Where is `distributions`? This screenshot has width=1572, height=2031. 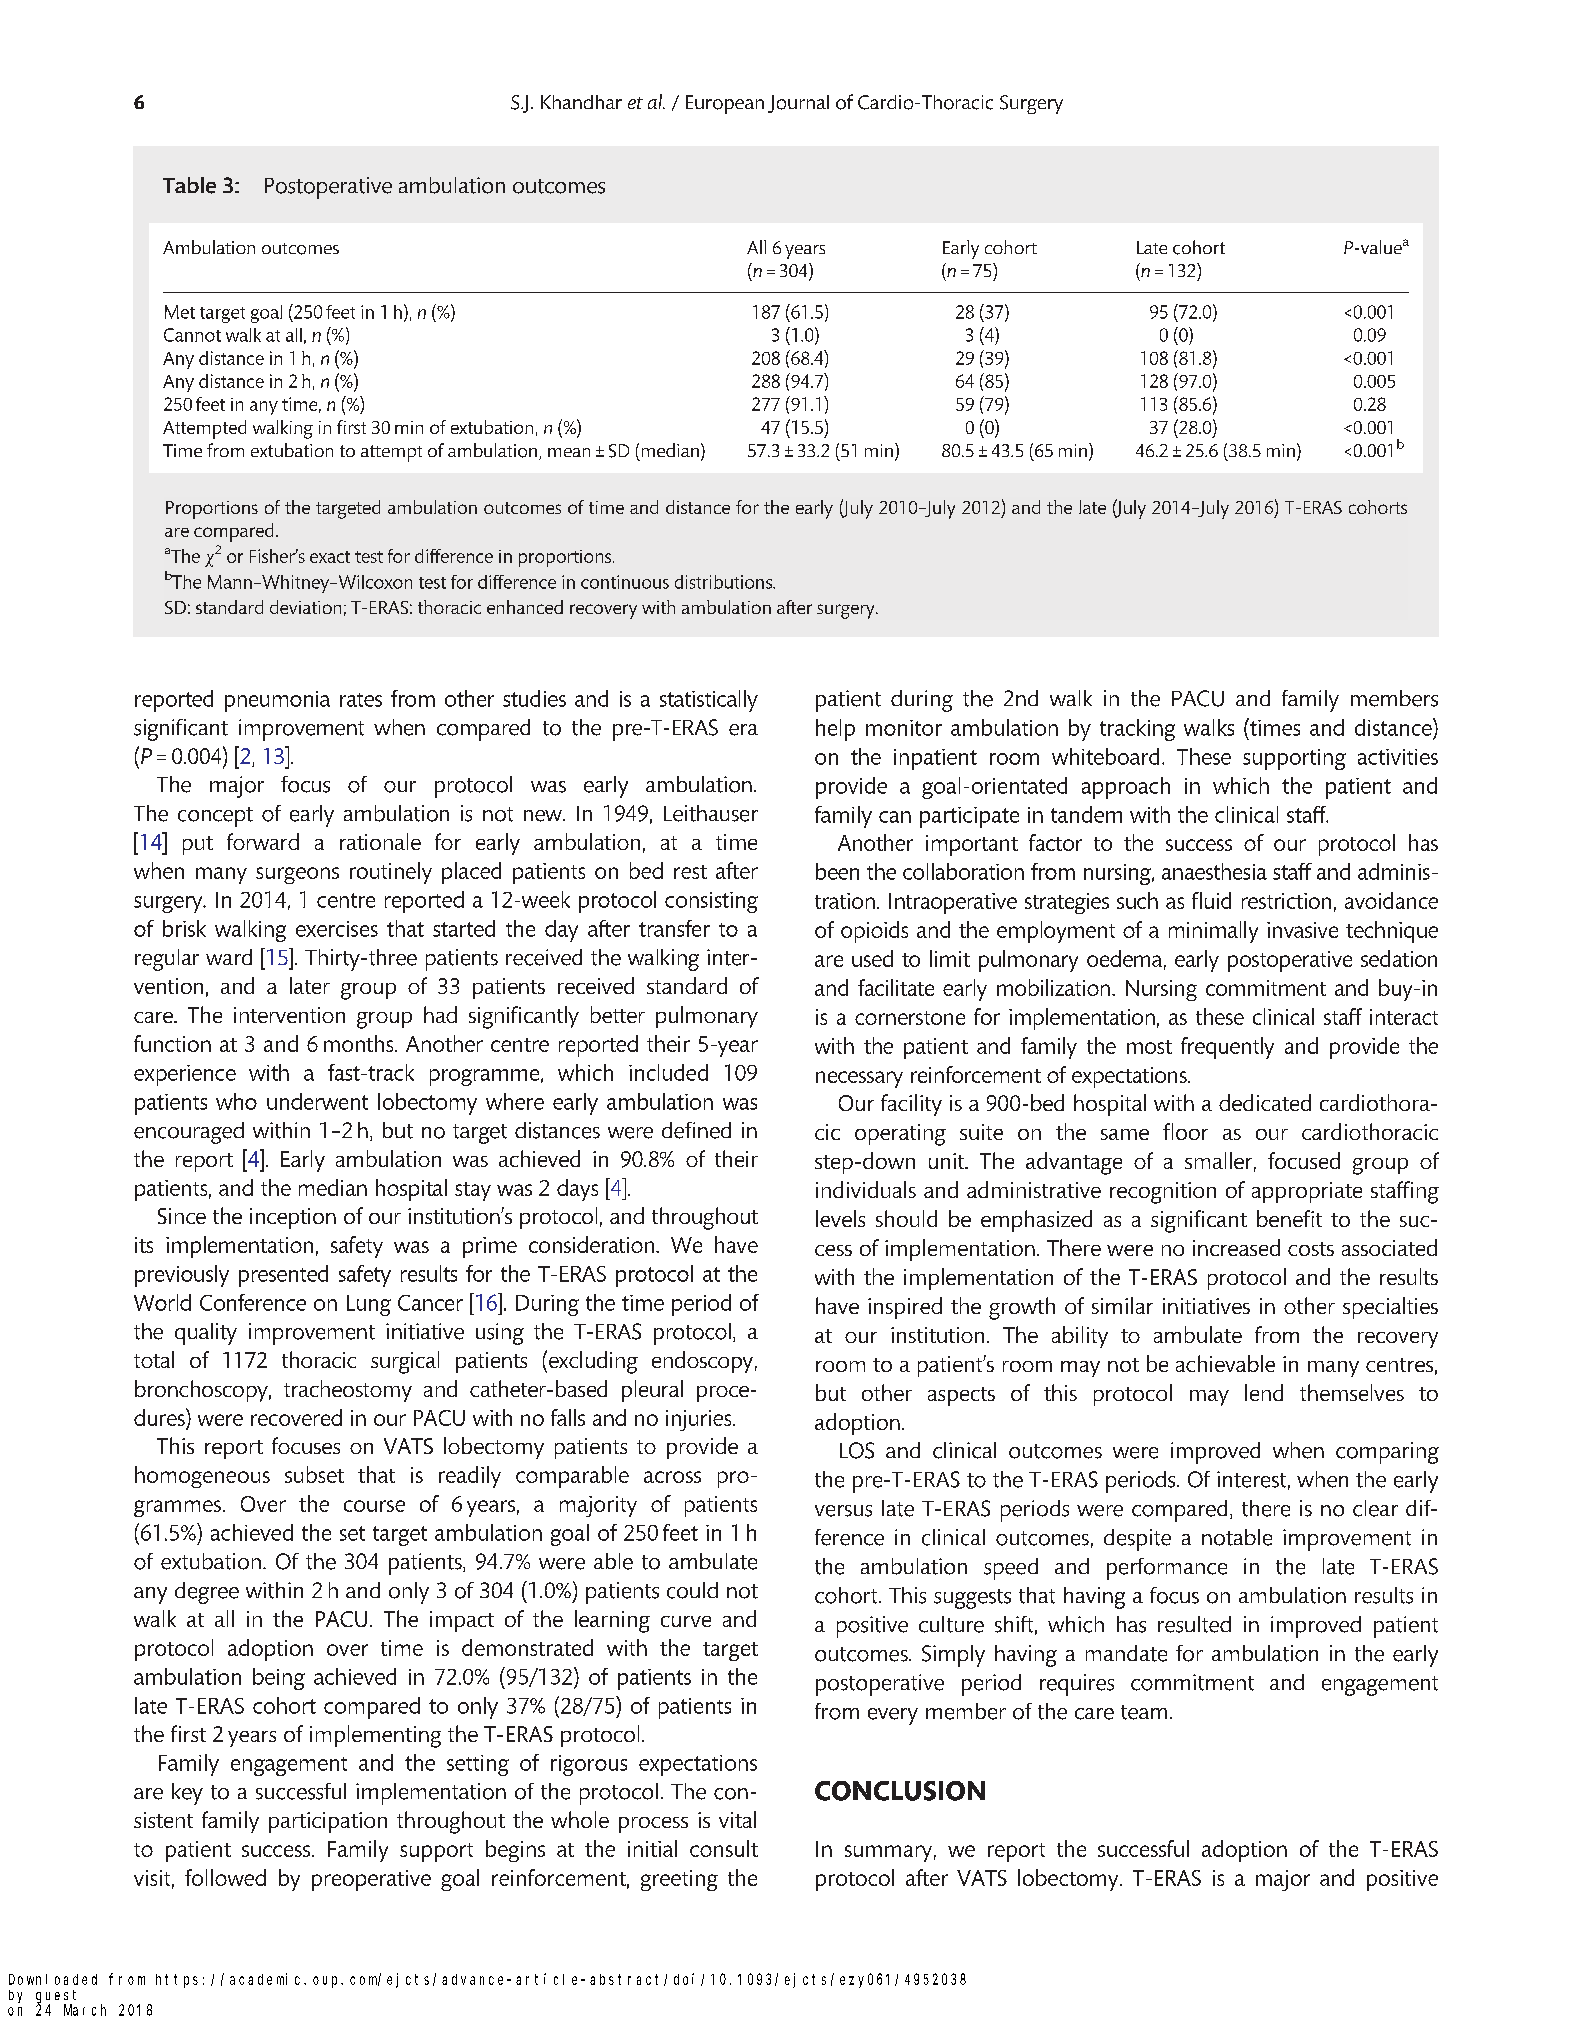 distributions is located at coordinates (724, 582).
